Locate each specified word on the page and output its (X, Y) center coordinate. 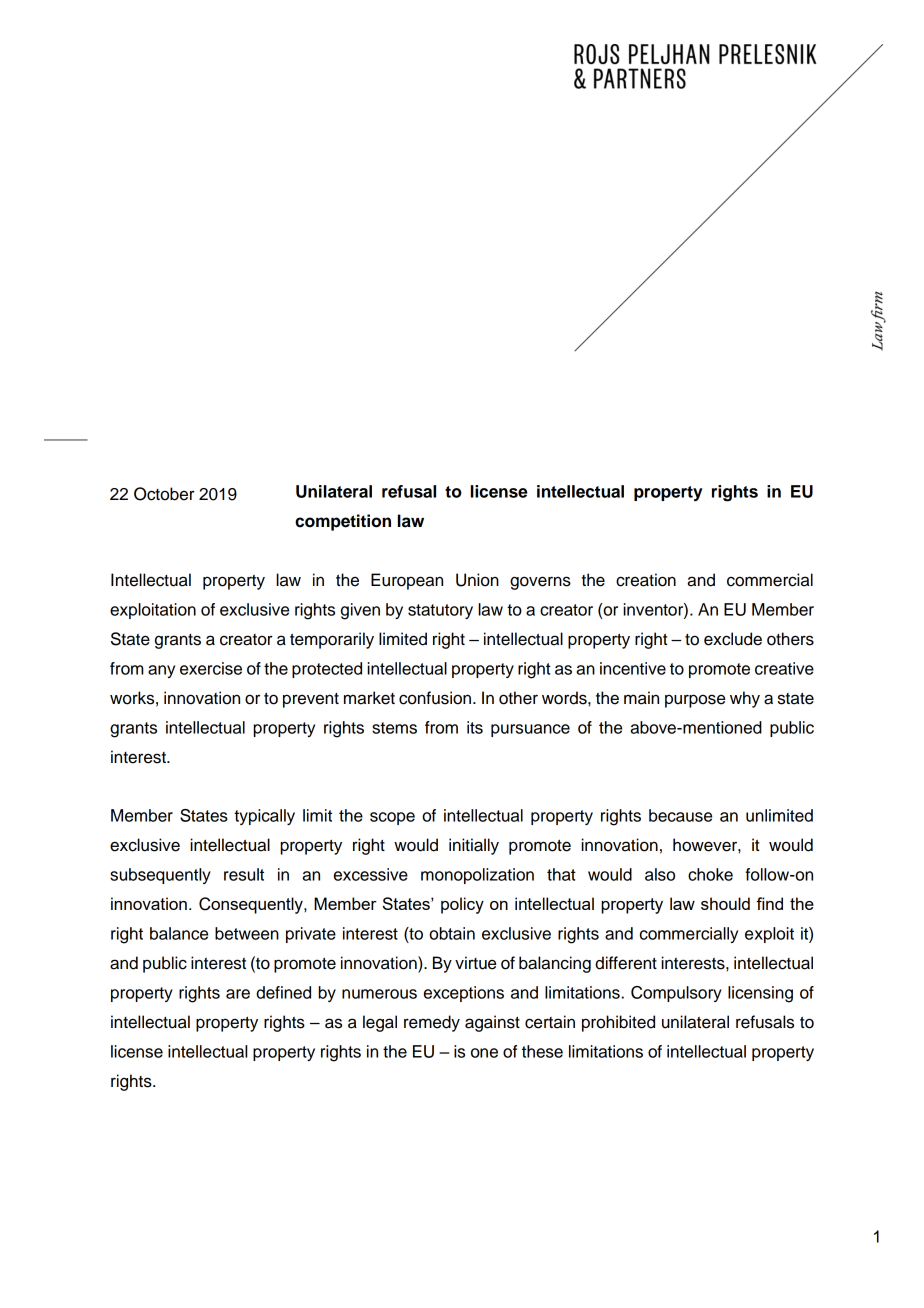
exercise (211, 668)
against (492, 1023)
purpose (695, 701)
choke (710, 874)
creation (646, 580)
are (238, 994)
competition (343, 522)
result (244, 874)
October (164, 494)
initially (474, 846)
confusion (436, 698)
